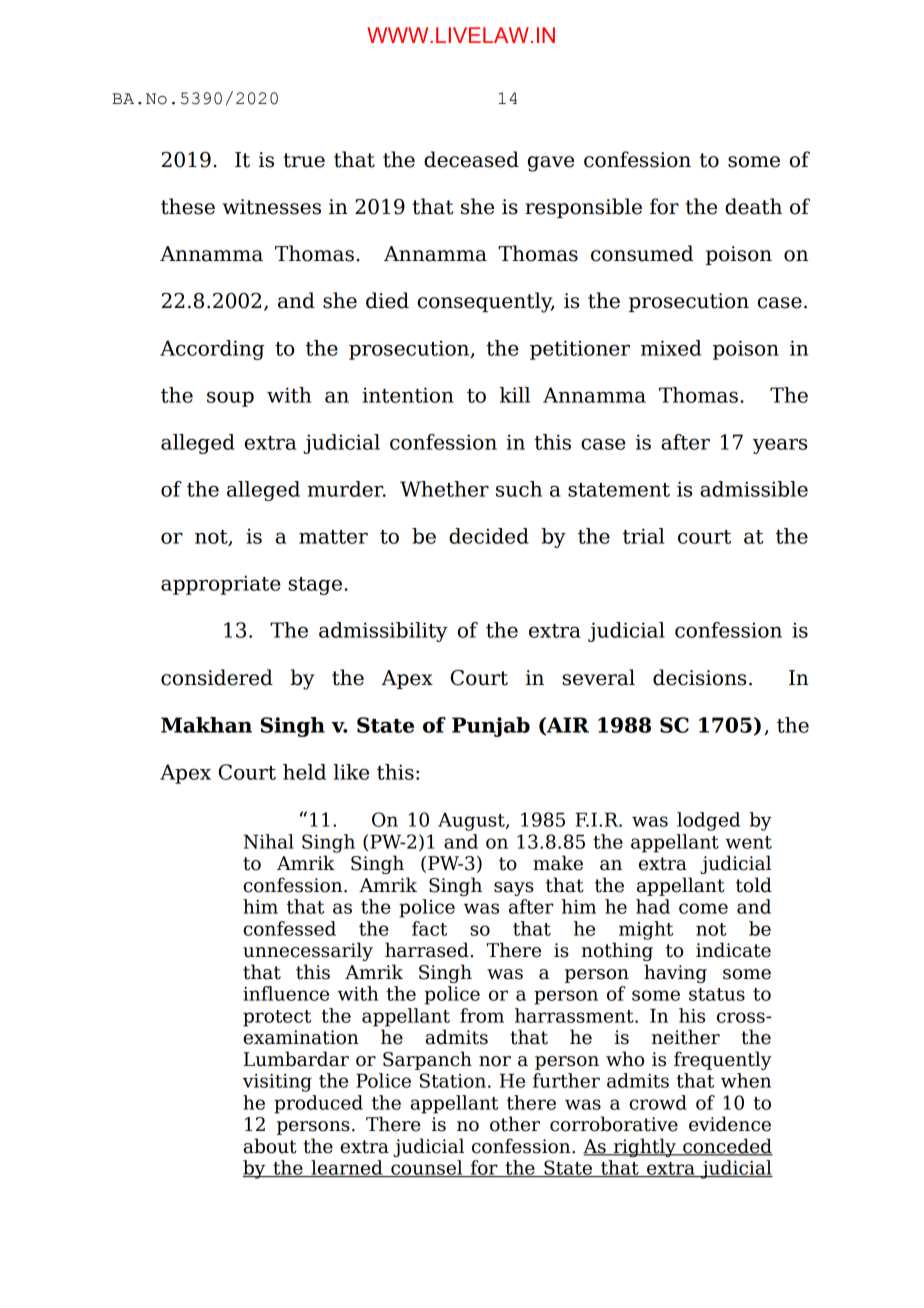  I want to click on says, so click(514, 889).
